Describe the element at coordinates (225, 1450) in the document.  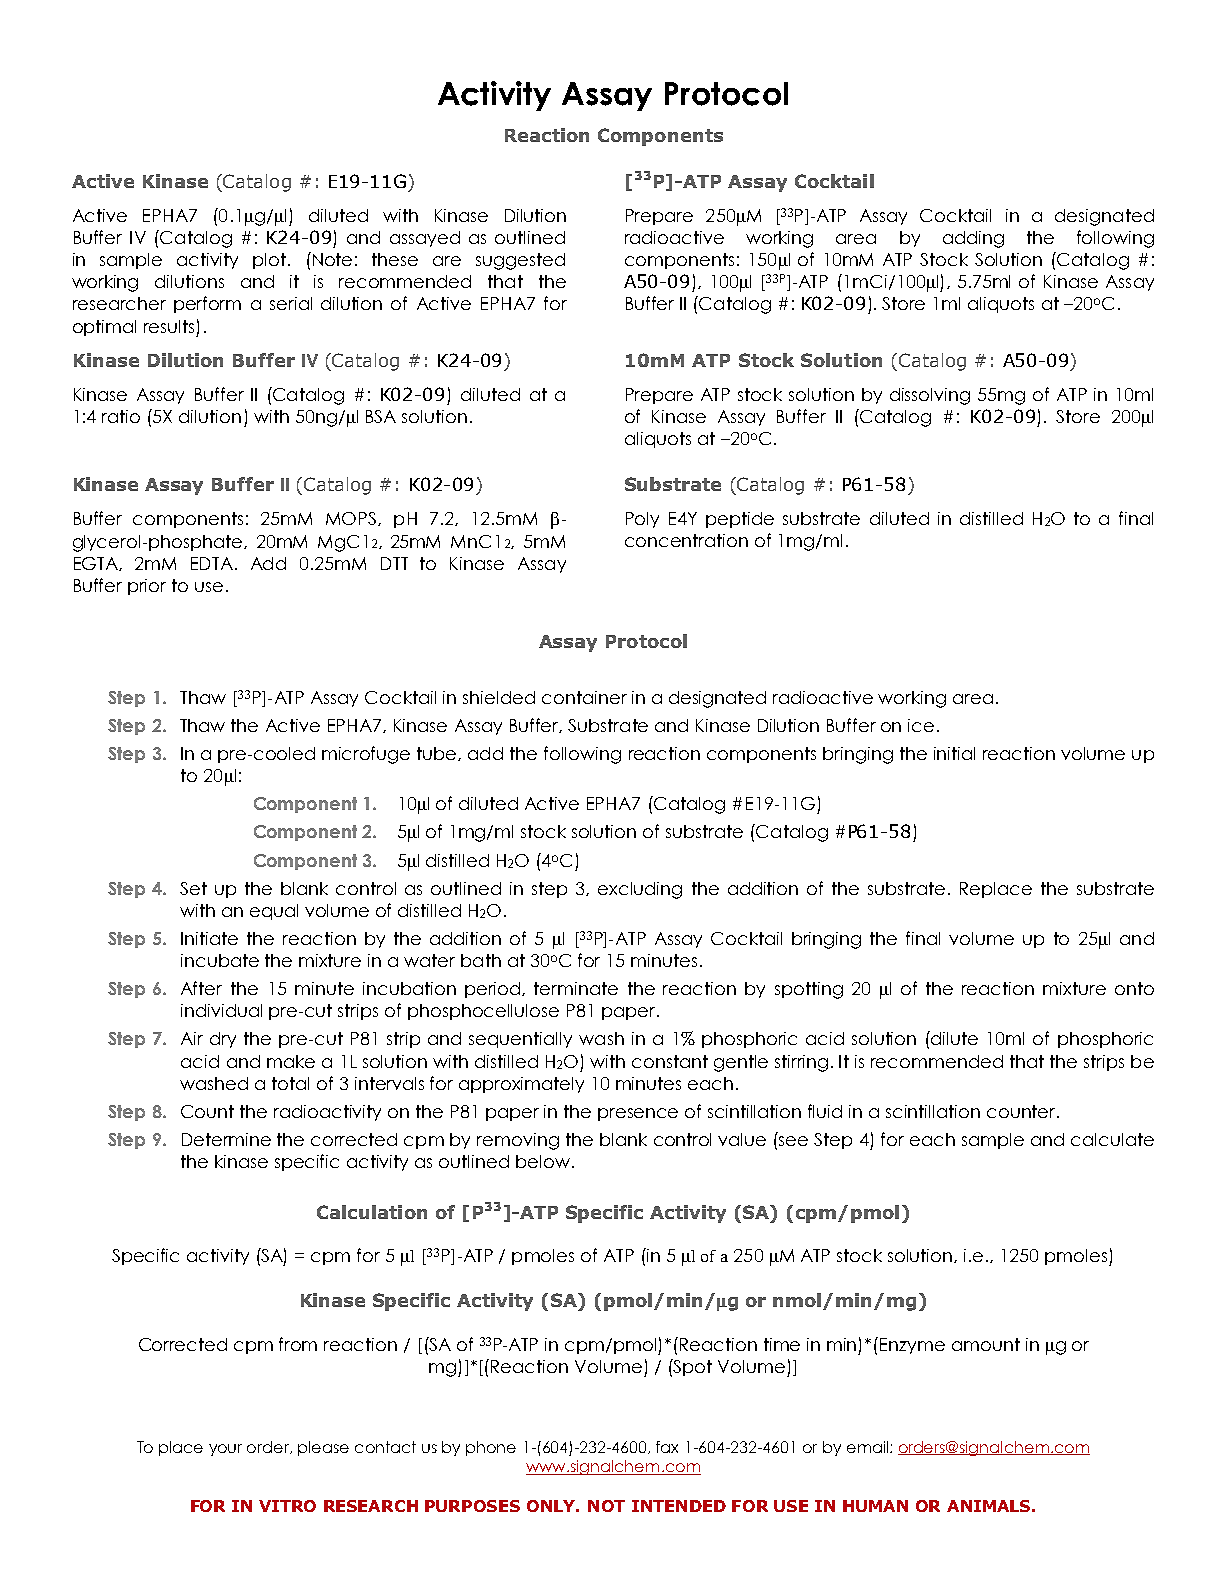
I see `your` at that location.
